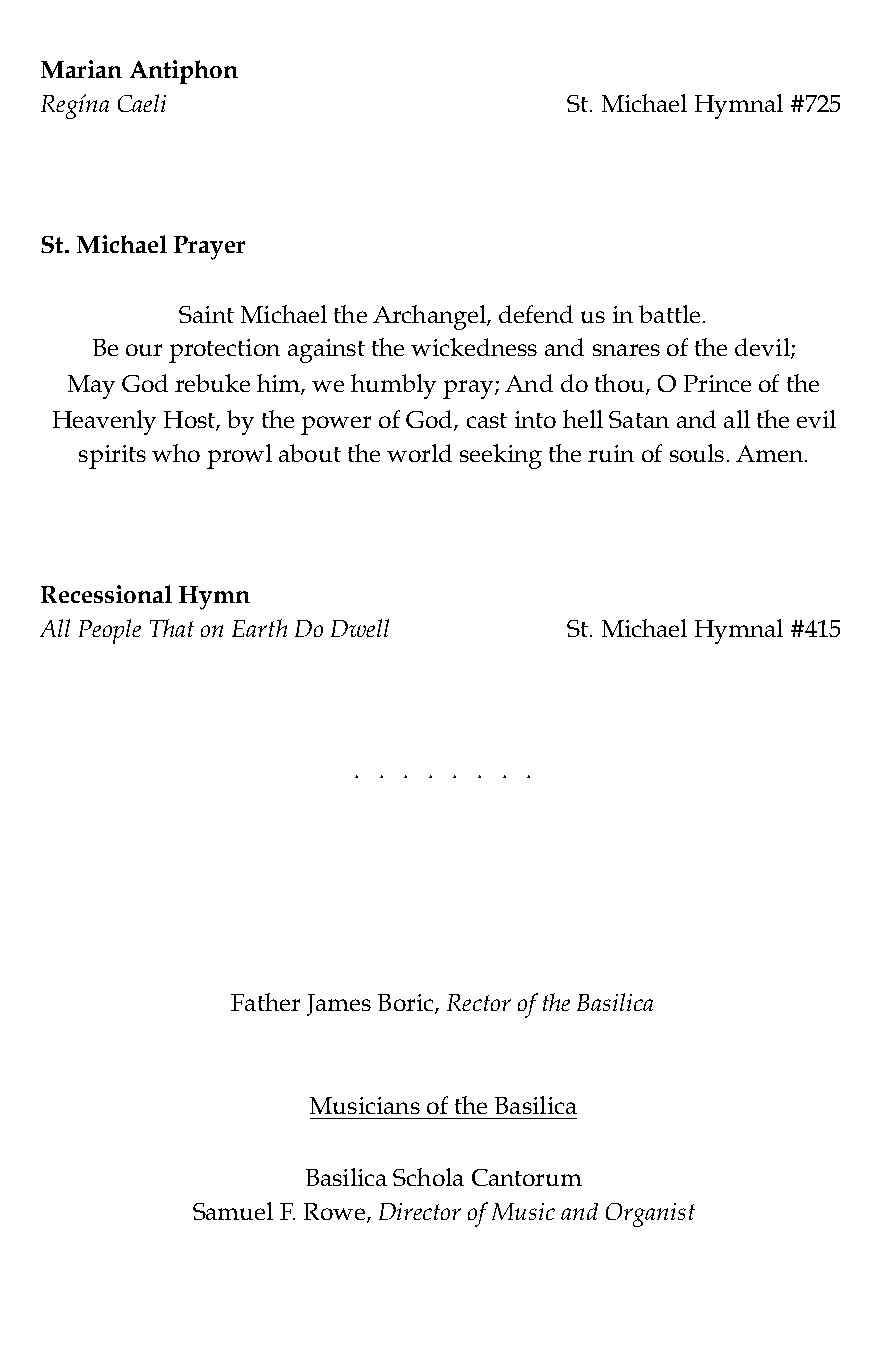 This image has height=1372, width=887. Describe the element at coordinates (172, 628) in the image. I see `That` at that location.
